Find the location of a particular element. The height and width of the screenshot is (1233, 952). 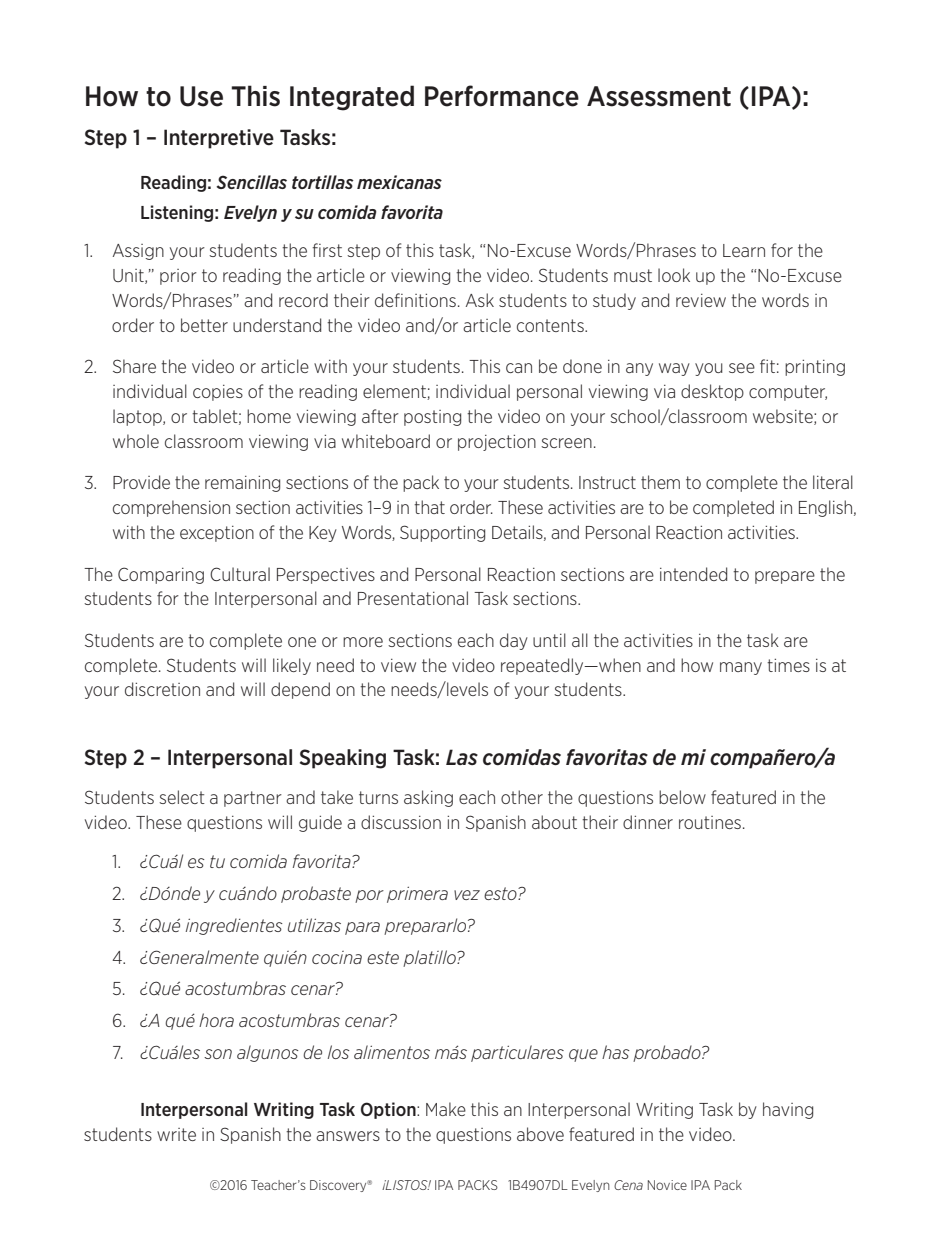

routines is located at coordinates (710, 822).
